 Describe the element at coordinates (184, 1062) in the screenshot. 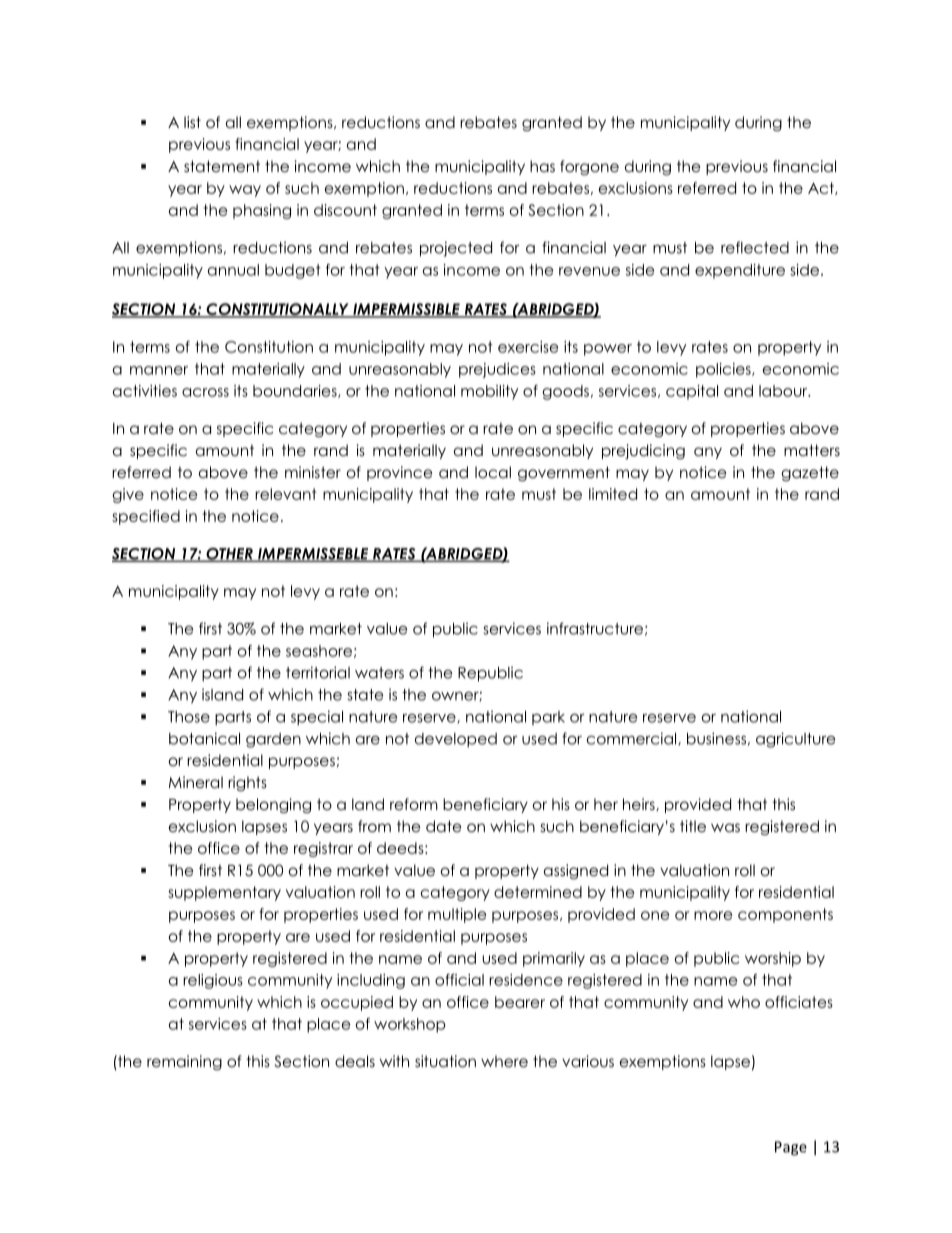

I see `remaining` at that location.
